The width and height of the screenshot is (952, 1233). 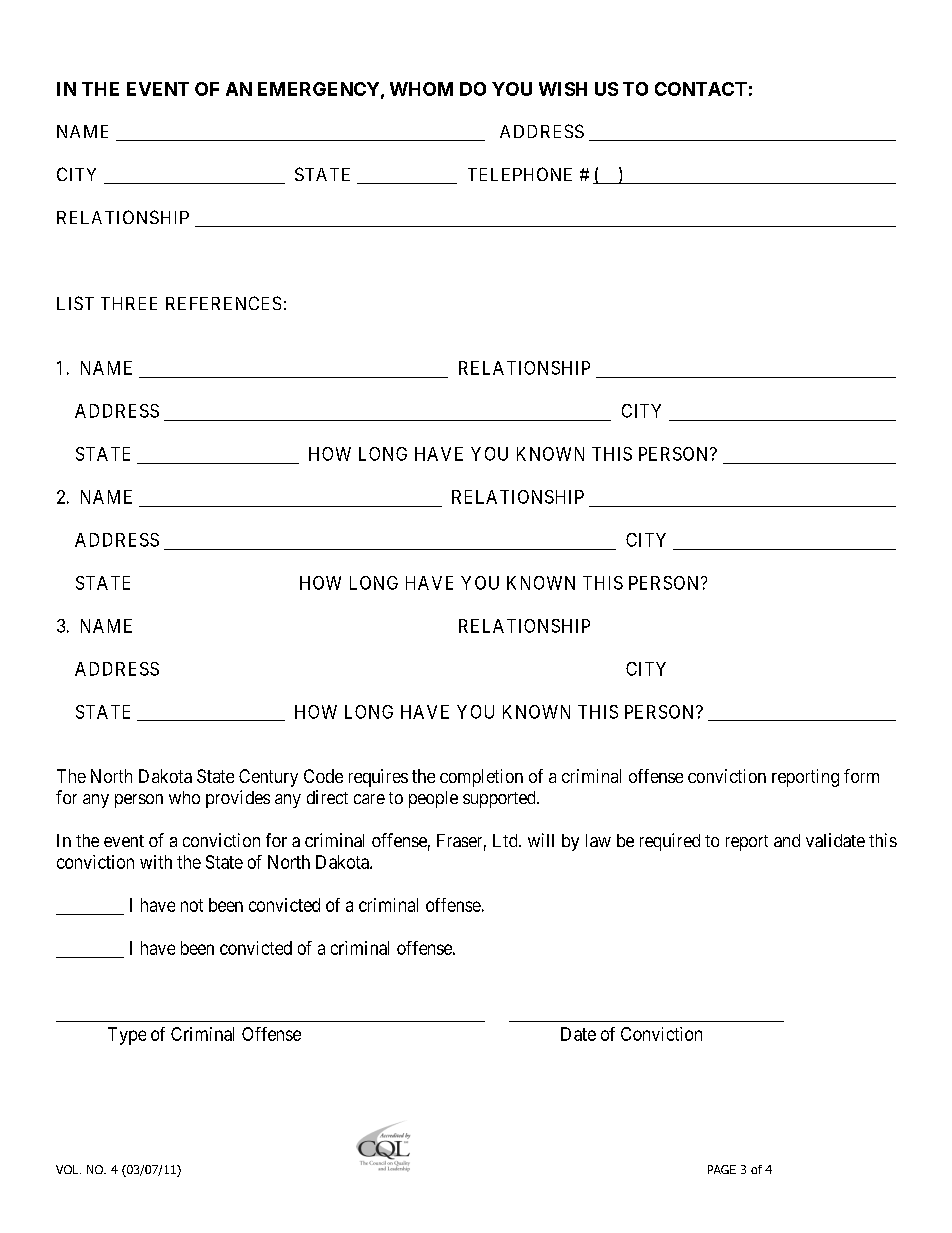 What do you see at coordinates (68, 1169) in the screenshot?
I see `VOL` at bounding box center [68, 1169].
